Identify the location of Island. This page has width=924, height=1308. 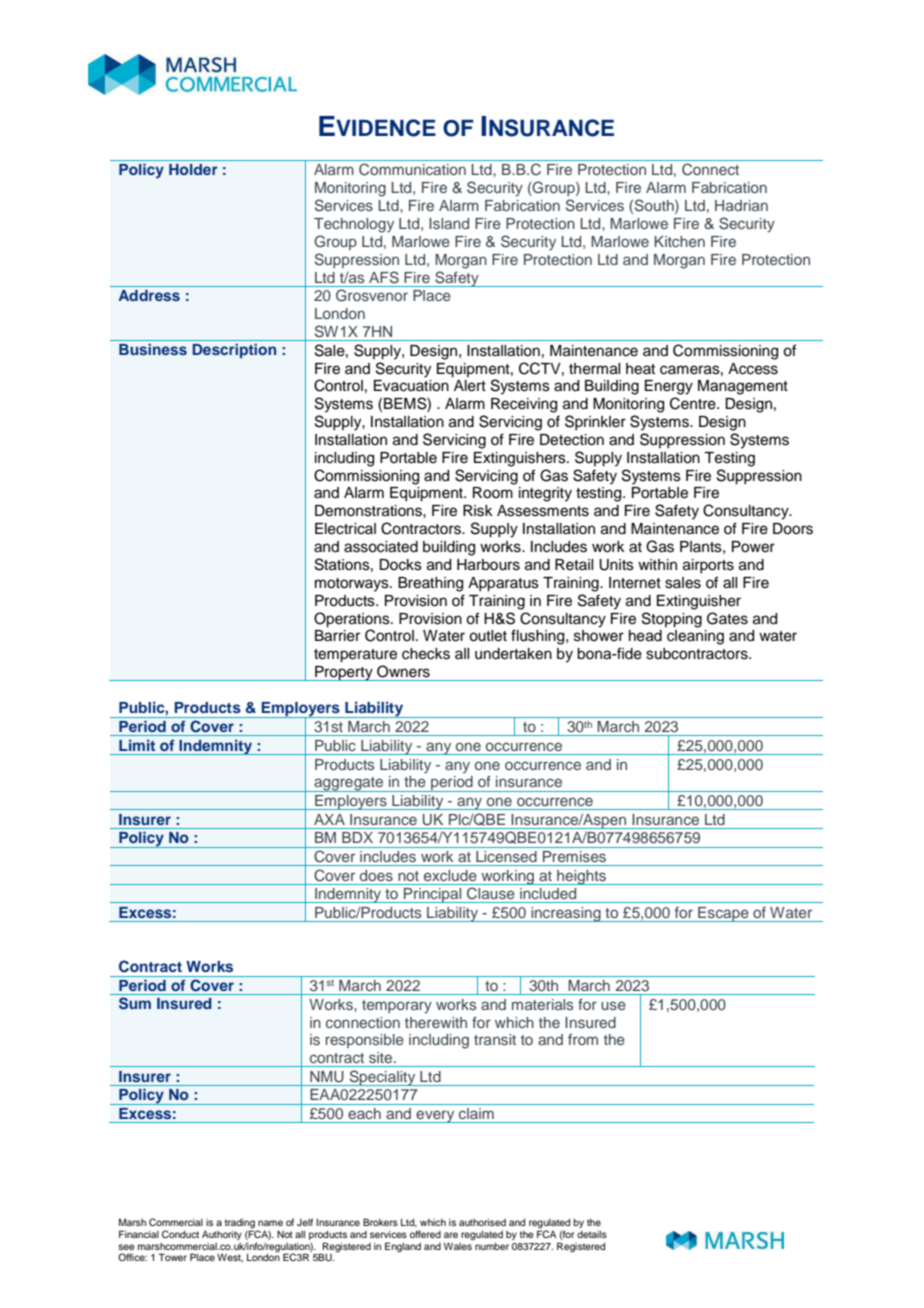
(449, 223).
